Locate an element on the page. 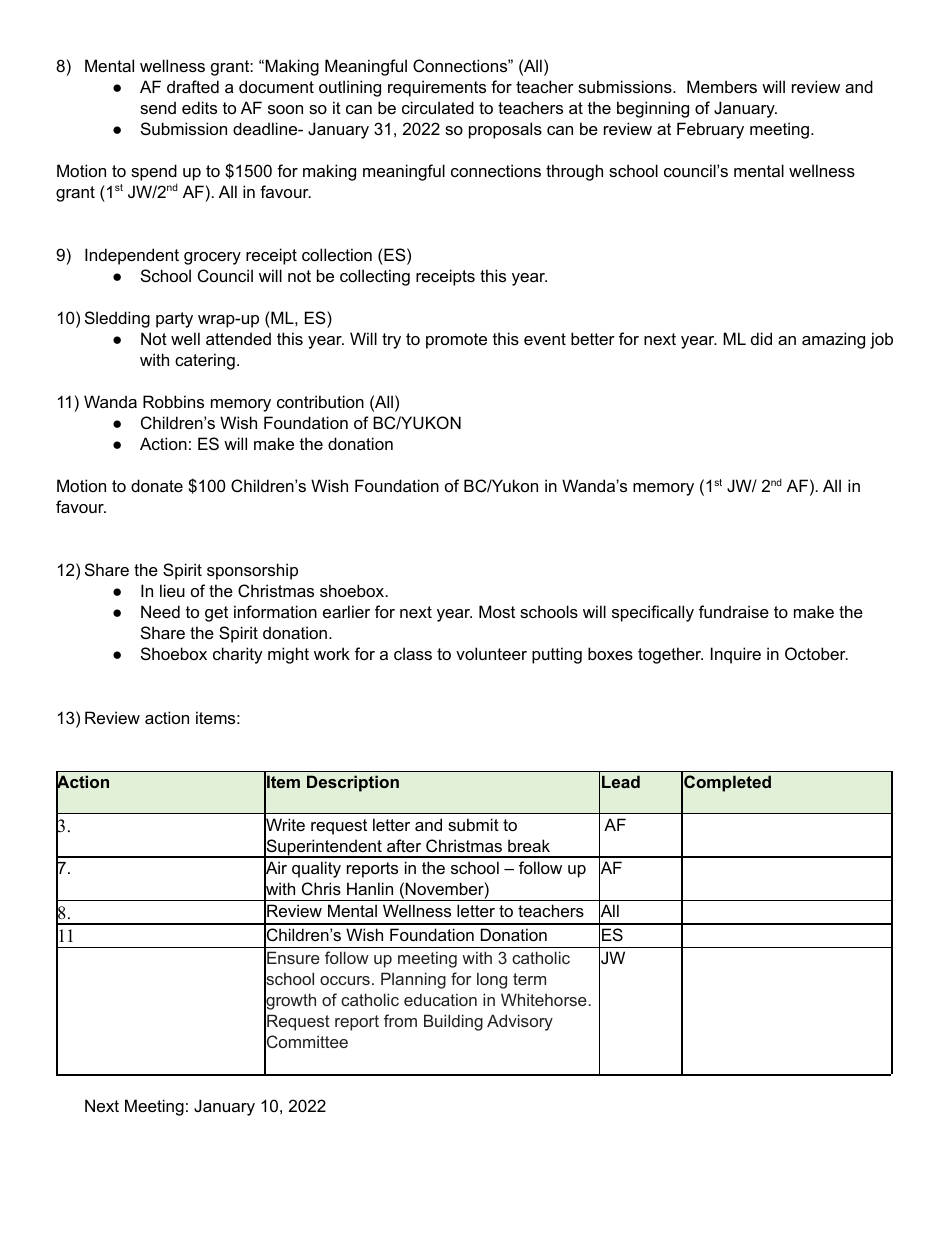 The width and height of the image is (952, 1233). Members is located at coordinates (722, 86).
